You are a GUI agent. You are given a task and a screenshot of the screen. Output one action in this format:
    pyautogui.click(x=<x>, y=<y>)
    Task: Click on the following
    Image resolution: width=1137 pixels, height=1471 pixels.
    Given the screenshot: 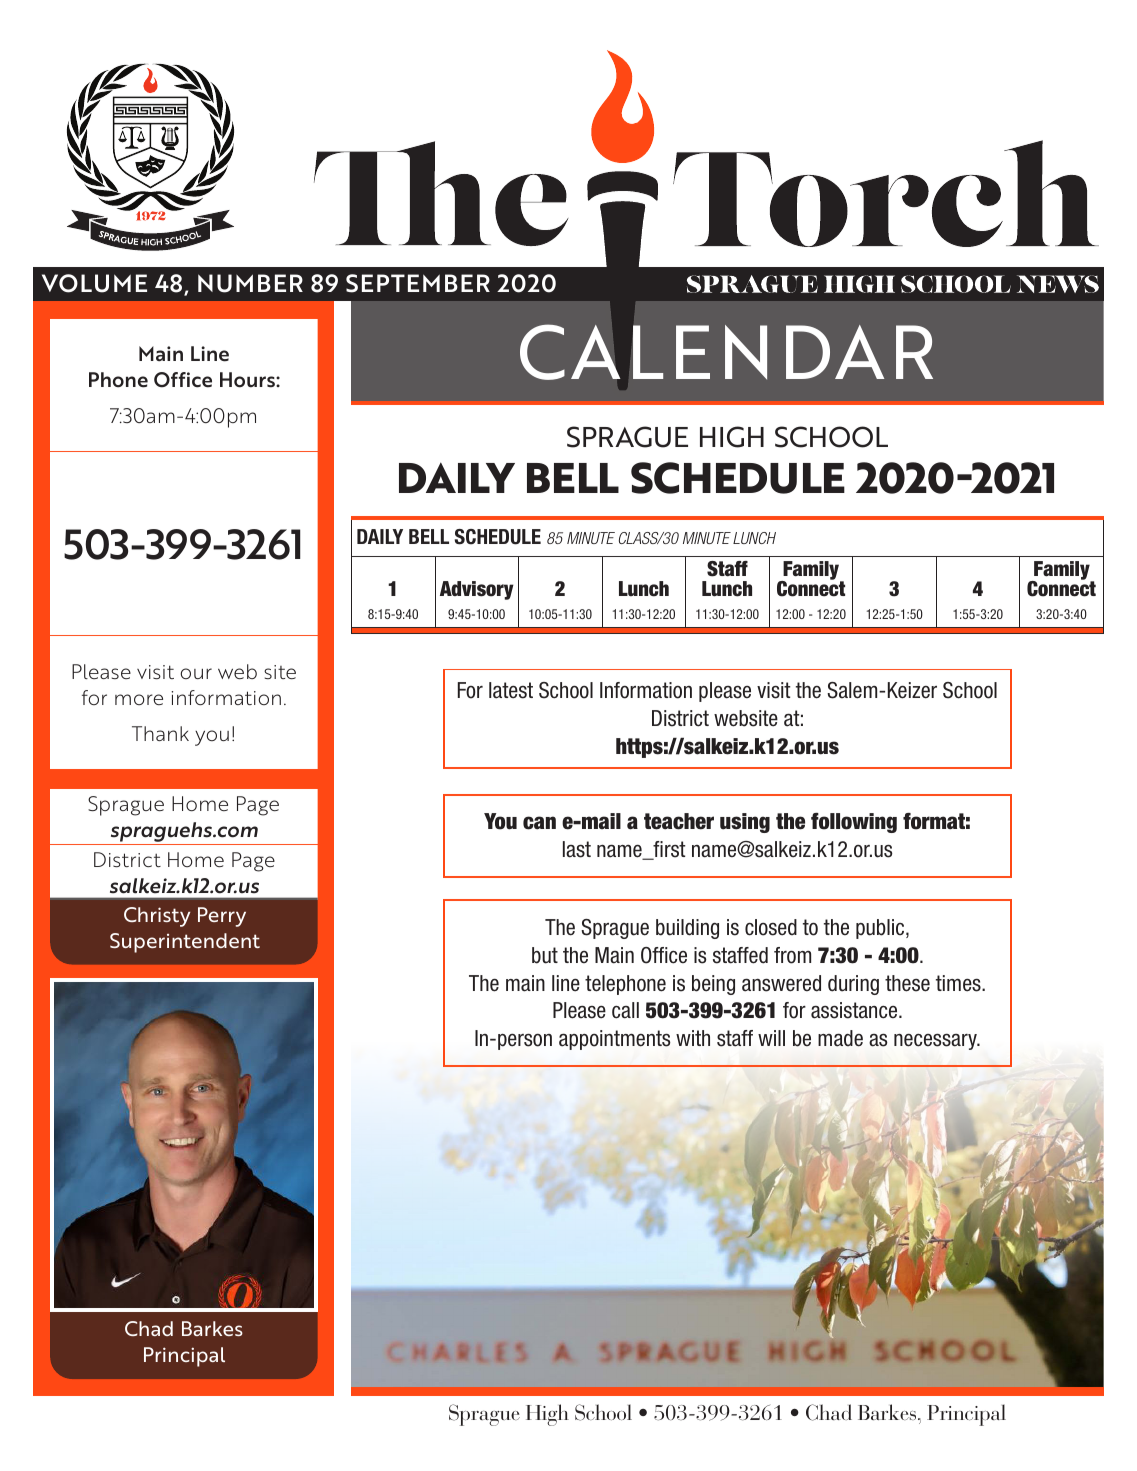 What is the action you would take?
    pyautogui.click(x=854, y=823)
